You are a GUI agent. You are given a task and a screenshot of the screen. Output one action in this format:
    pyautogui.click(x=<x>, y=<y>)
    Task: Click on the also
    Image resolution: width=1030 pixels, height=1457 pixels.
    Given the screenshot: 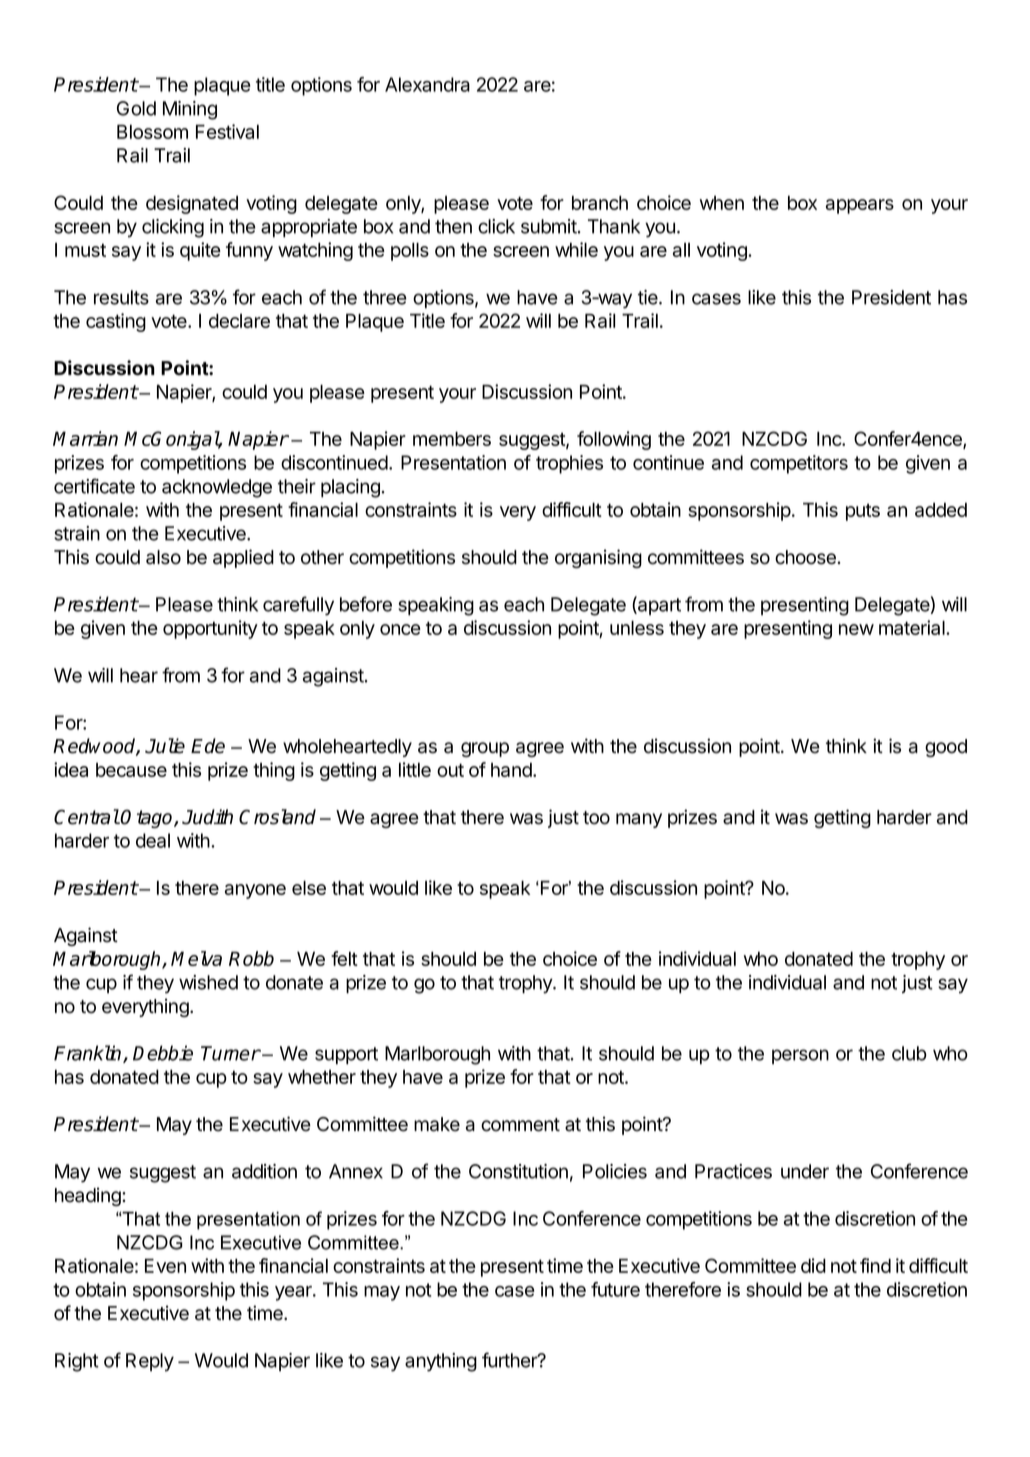 What is the action you would take?
    pyautogui.click(x=163, y=557)
